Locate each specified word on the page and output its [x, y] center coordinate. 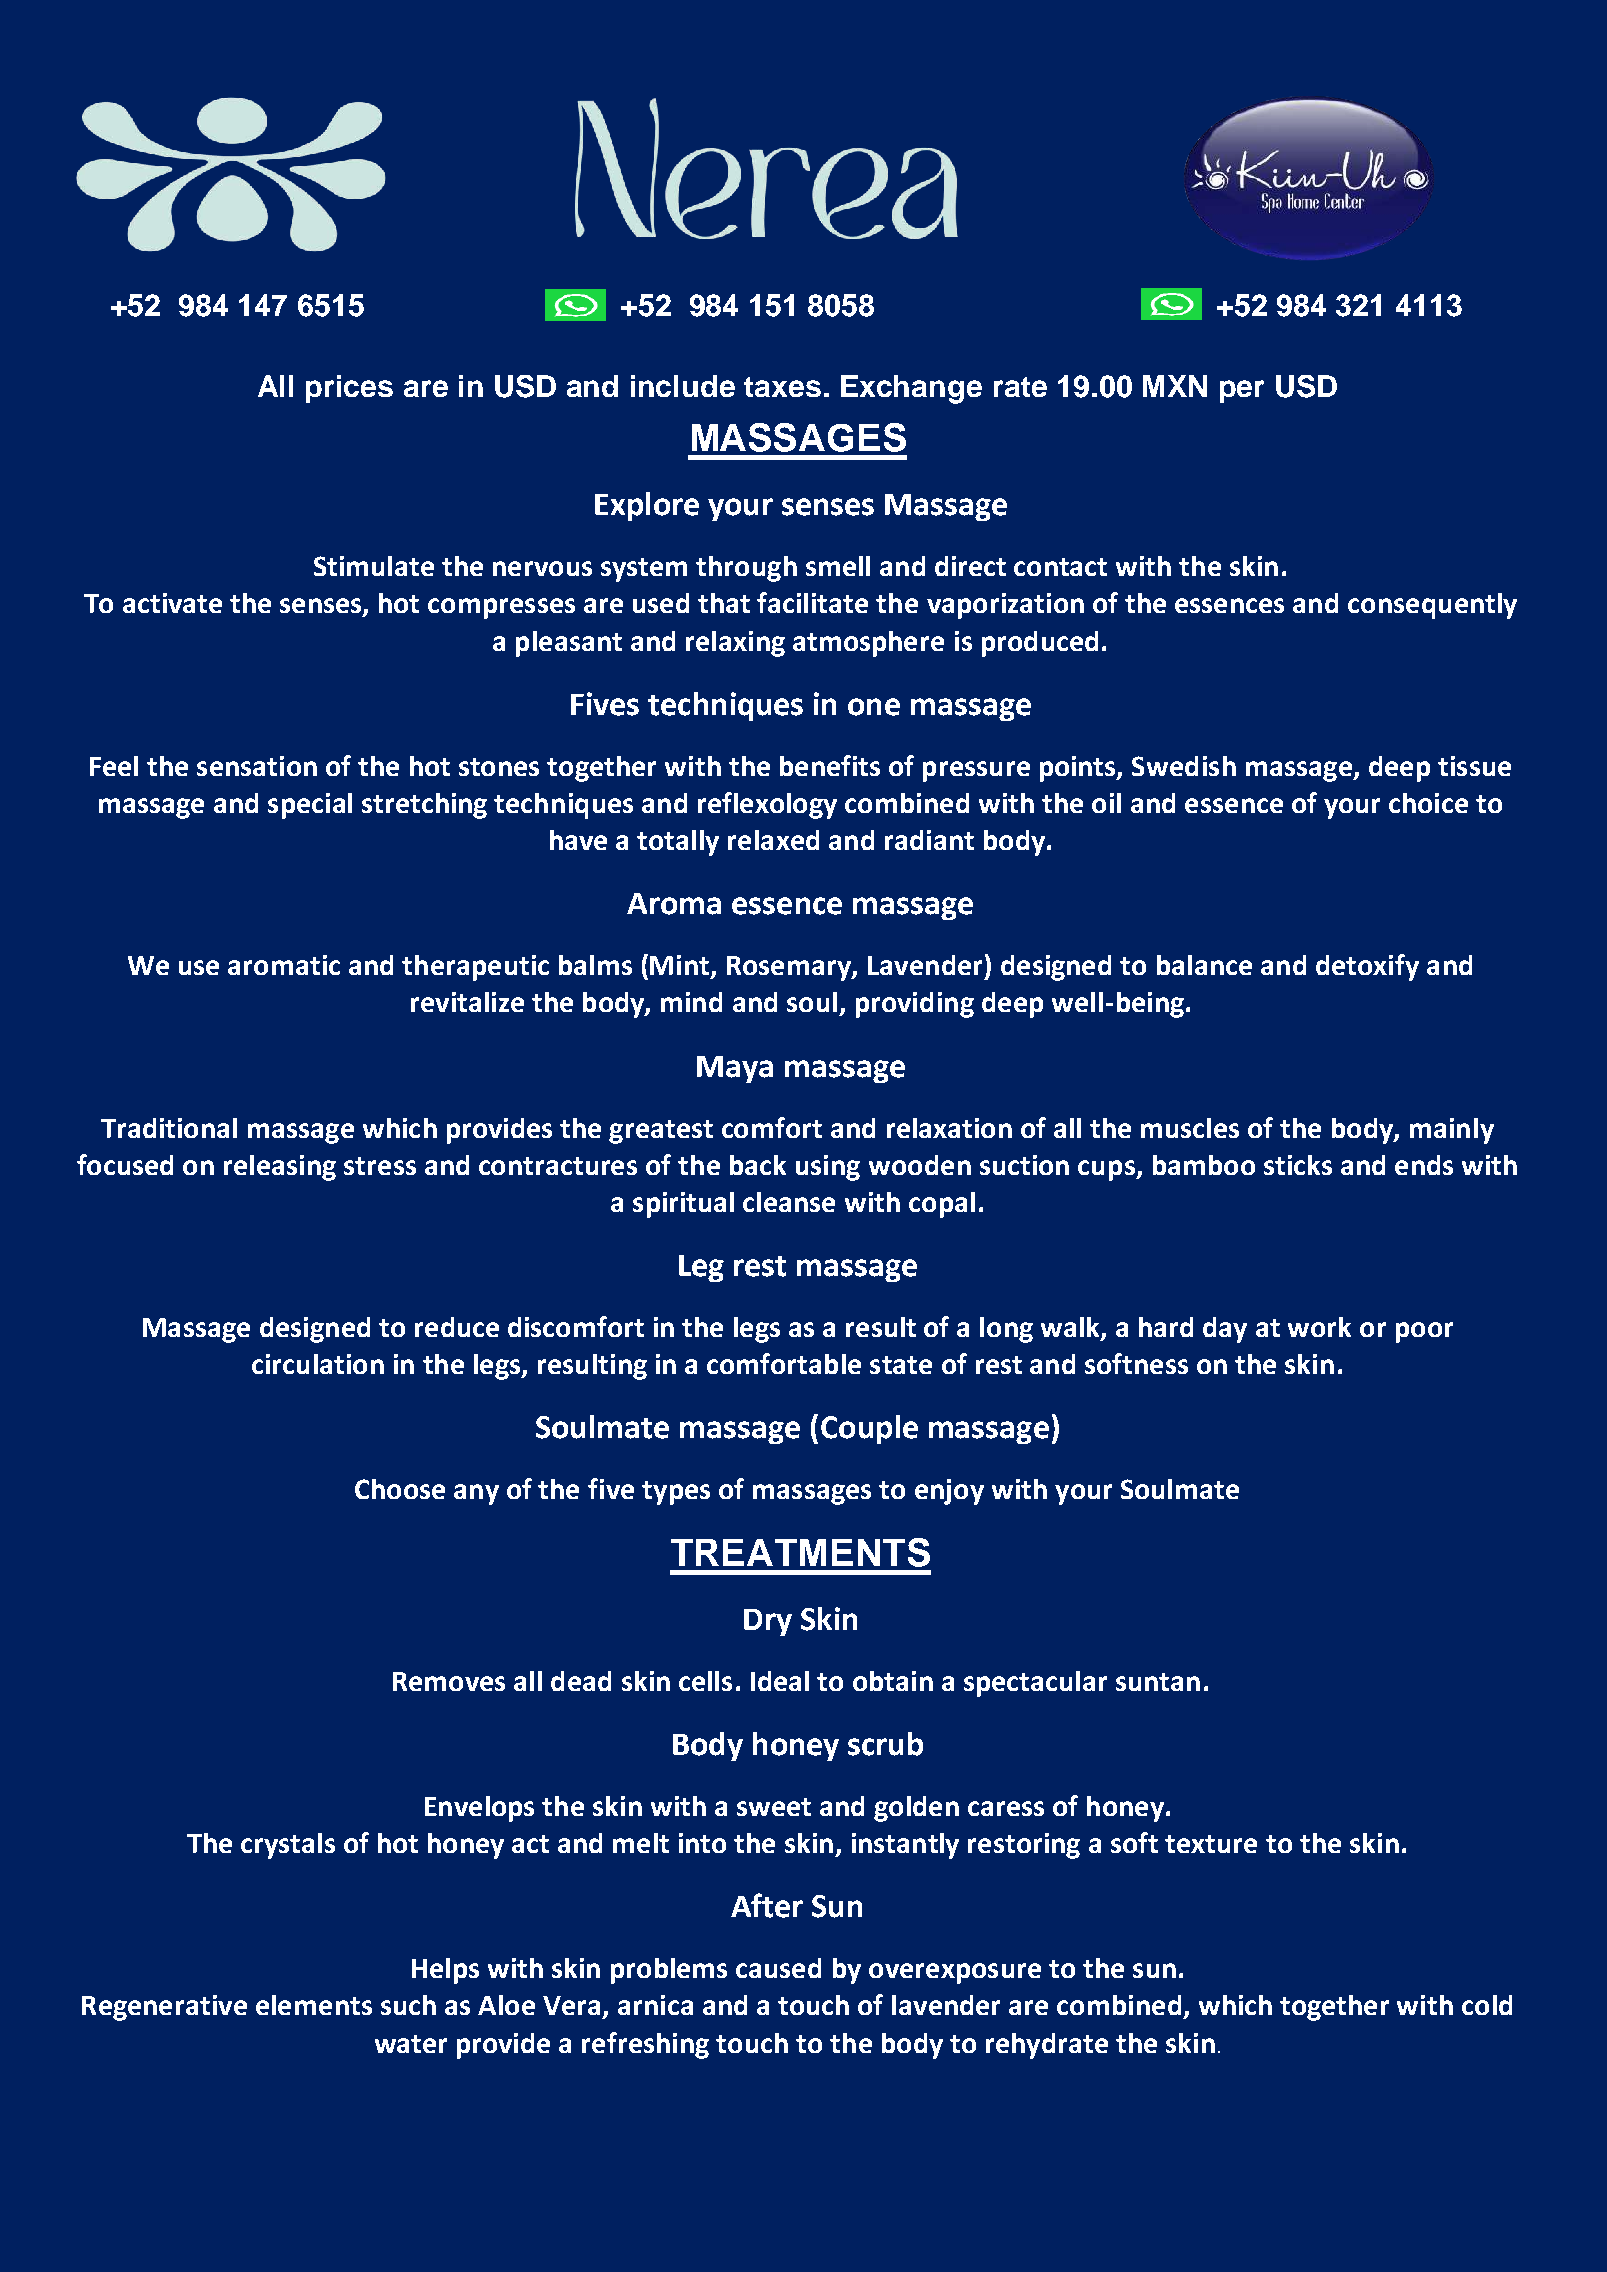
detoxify [1367, 967]
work [1319, 1327]
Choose [400, 1489]
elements [314, 2005]
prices [349, 389]
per [1242, 391]
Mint [681, 966]
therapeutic [475, 968]
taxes [782, 387]
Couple [869, 1429]
